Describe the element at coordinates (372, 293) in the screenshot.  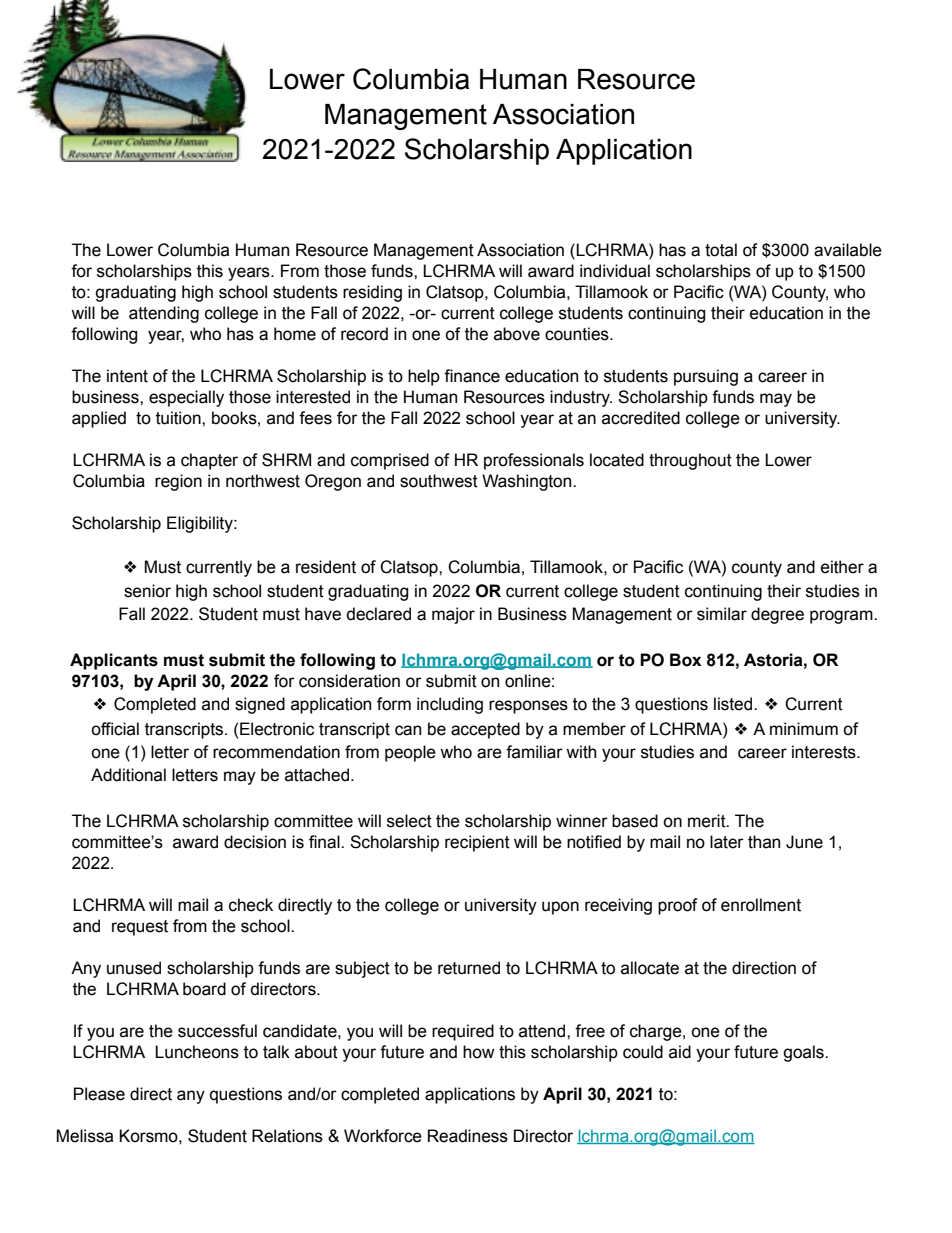
I see `residing` at that location.
